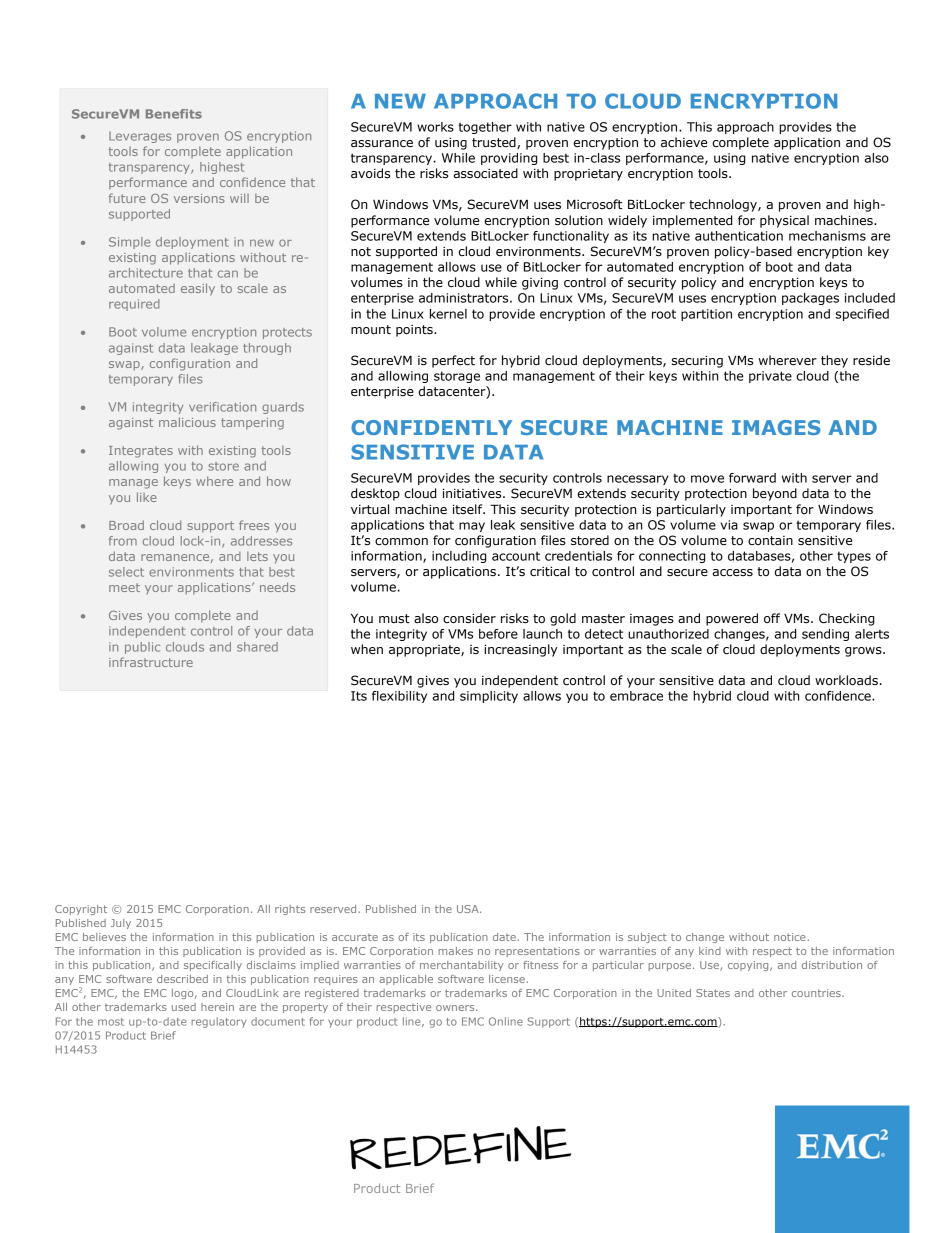 The height and width of the document is (1233, 952). What do you see at coordinates (817, 993) in the document?
I see `countries` at bounding box center [817, 993].
